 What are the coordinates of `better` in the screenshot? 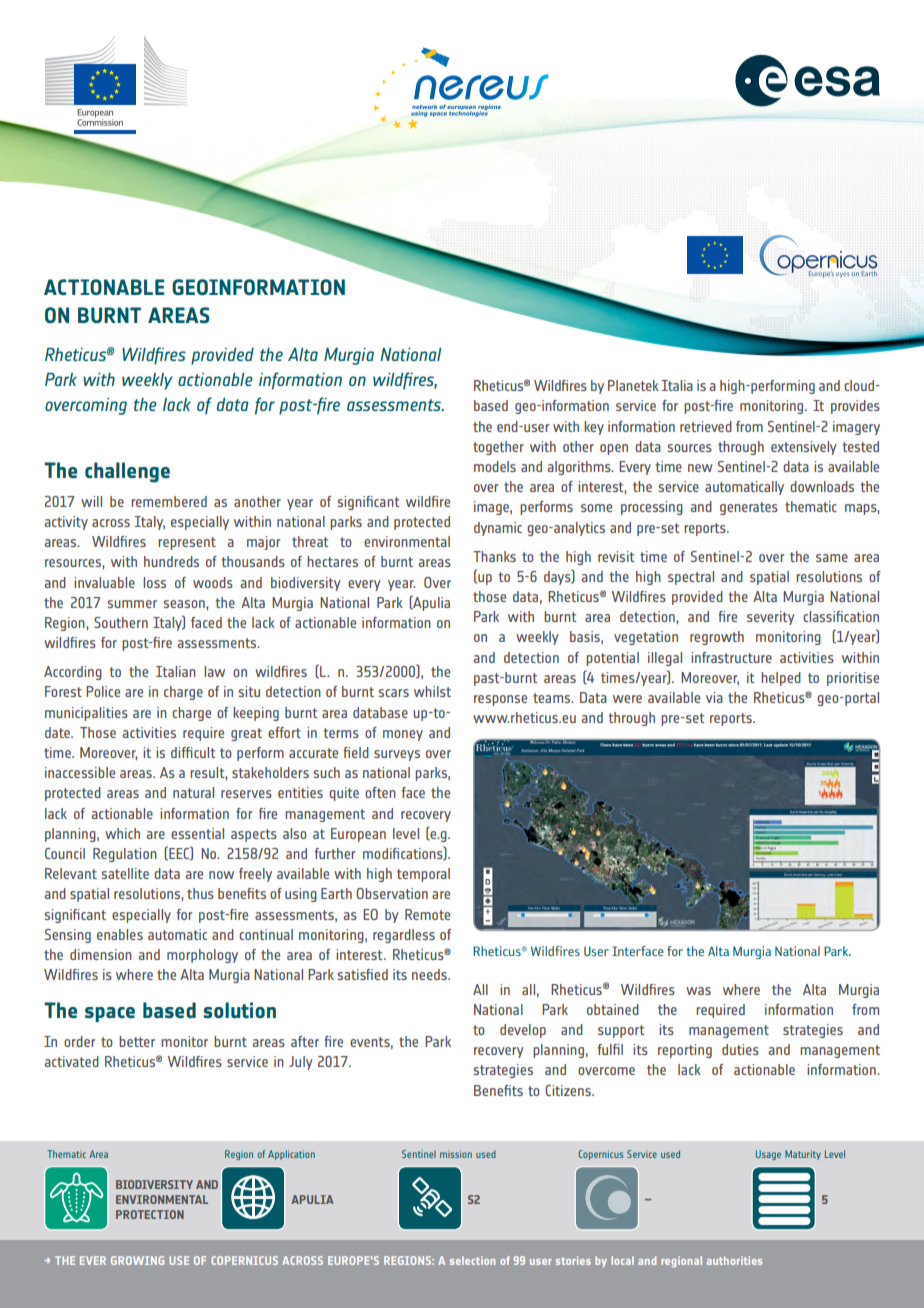 It's located at (137, 1041).
